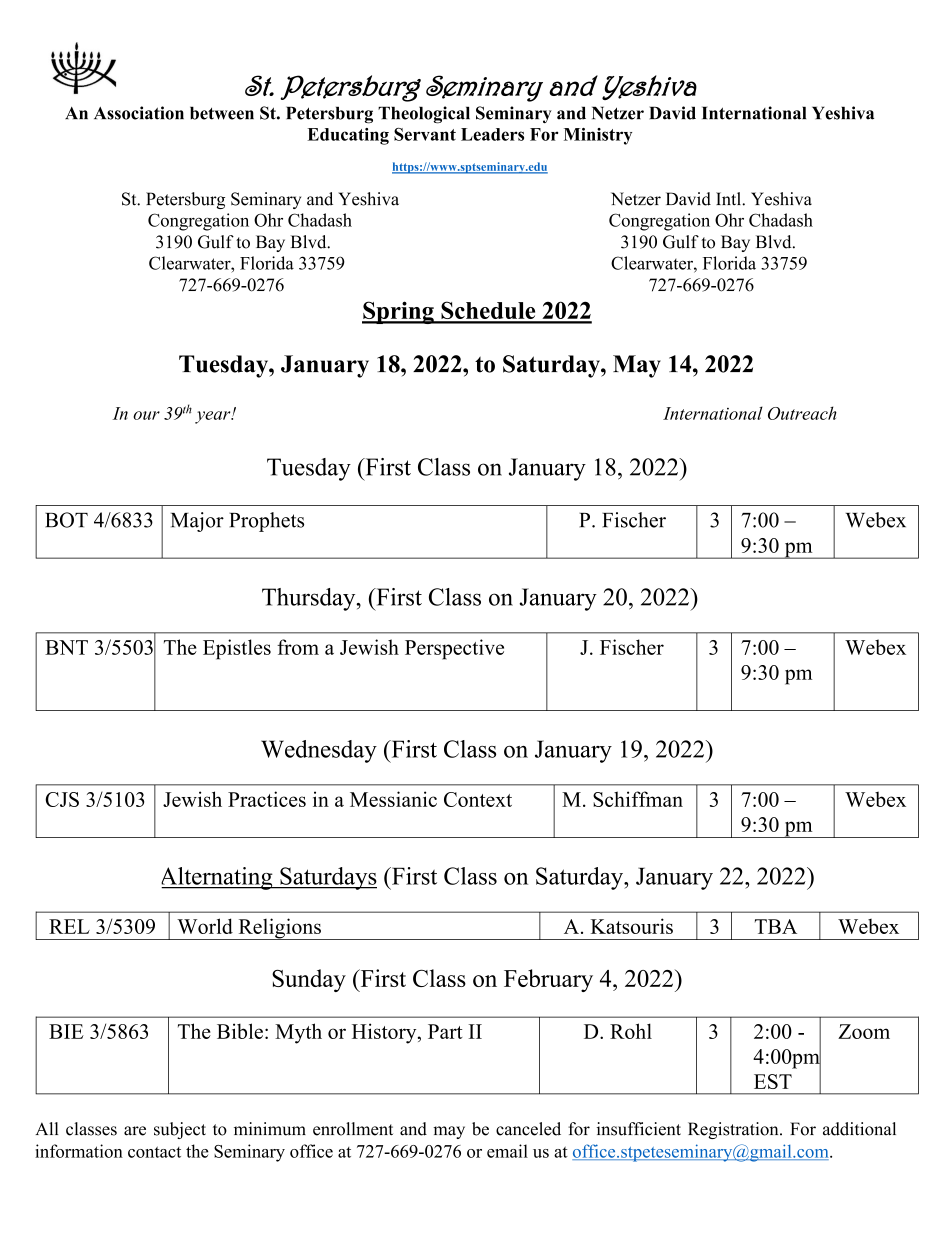  Describe the element at coordinates (478, 799) in the screenshot. I see `Context` at that location.
